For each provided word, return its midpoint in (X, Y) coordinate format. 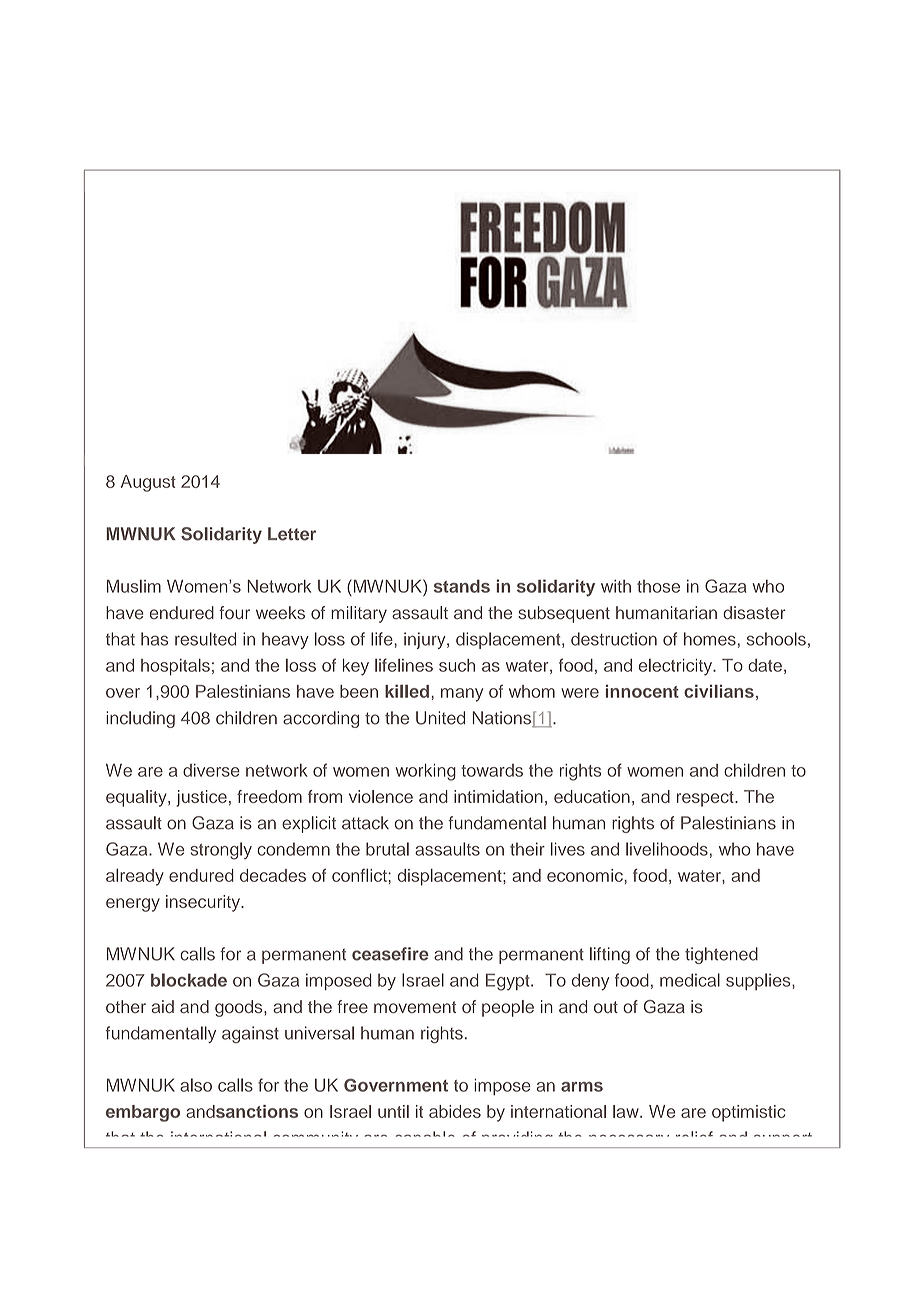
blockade (189, 980)
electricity (677, 667)
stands (462, 586)
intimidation (498, 796)
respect (706, 799)
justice (201, 798)
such (457, 665)
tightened (721, 955)
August (148, 483)
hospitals (175, 667)
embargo (143, 1113)
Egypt (509, 982)
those (658, 586)
